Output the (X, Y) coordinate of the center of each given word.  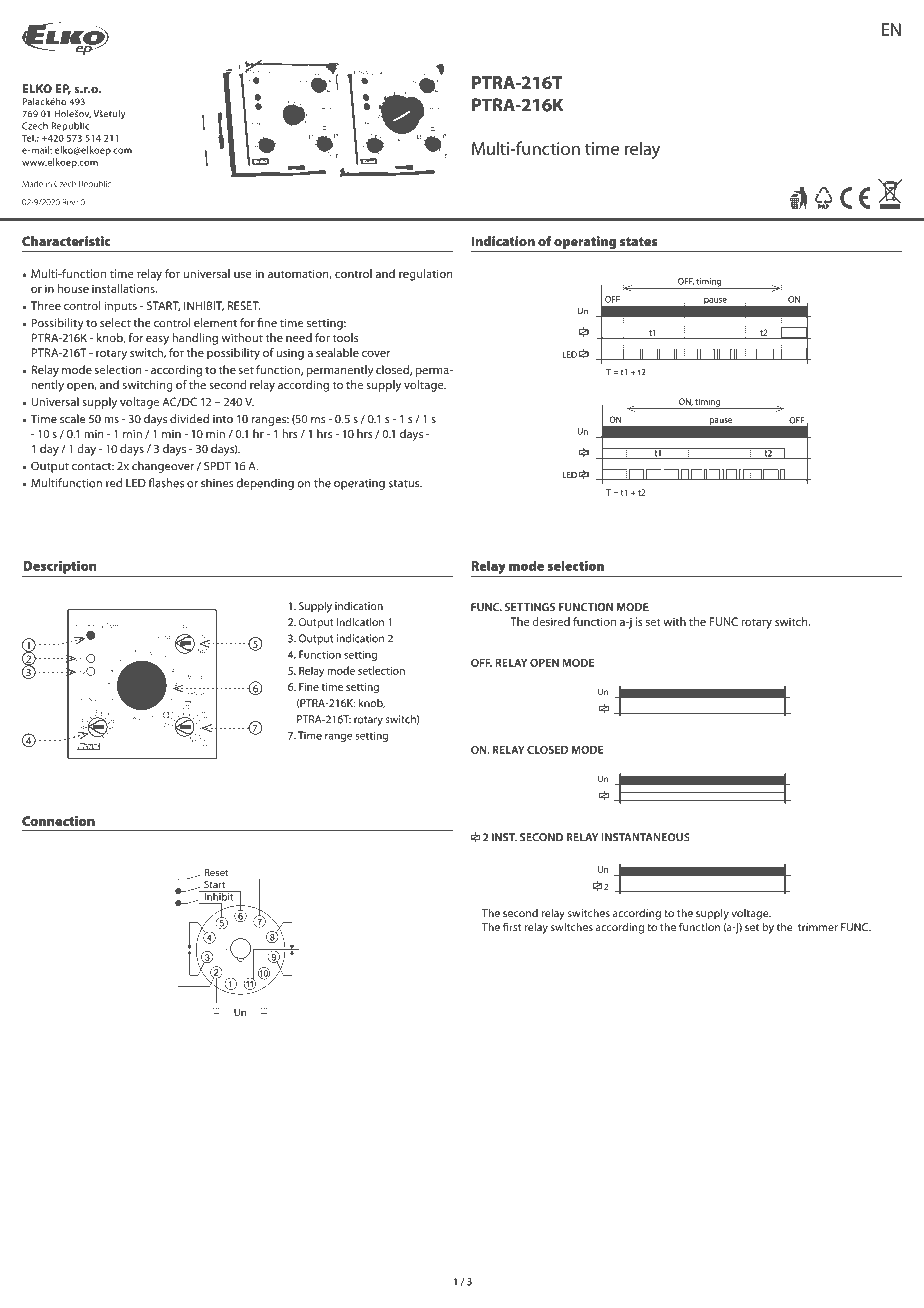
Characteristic (66, 241)
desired (551, 621)
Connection (58, 821)
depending (265, 484)
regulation (426, 275)
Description (60, 567)
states (638, 242)
